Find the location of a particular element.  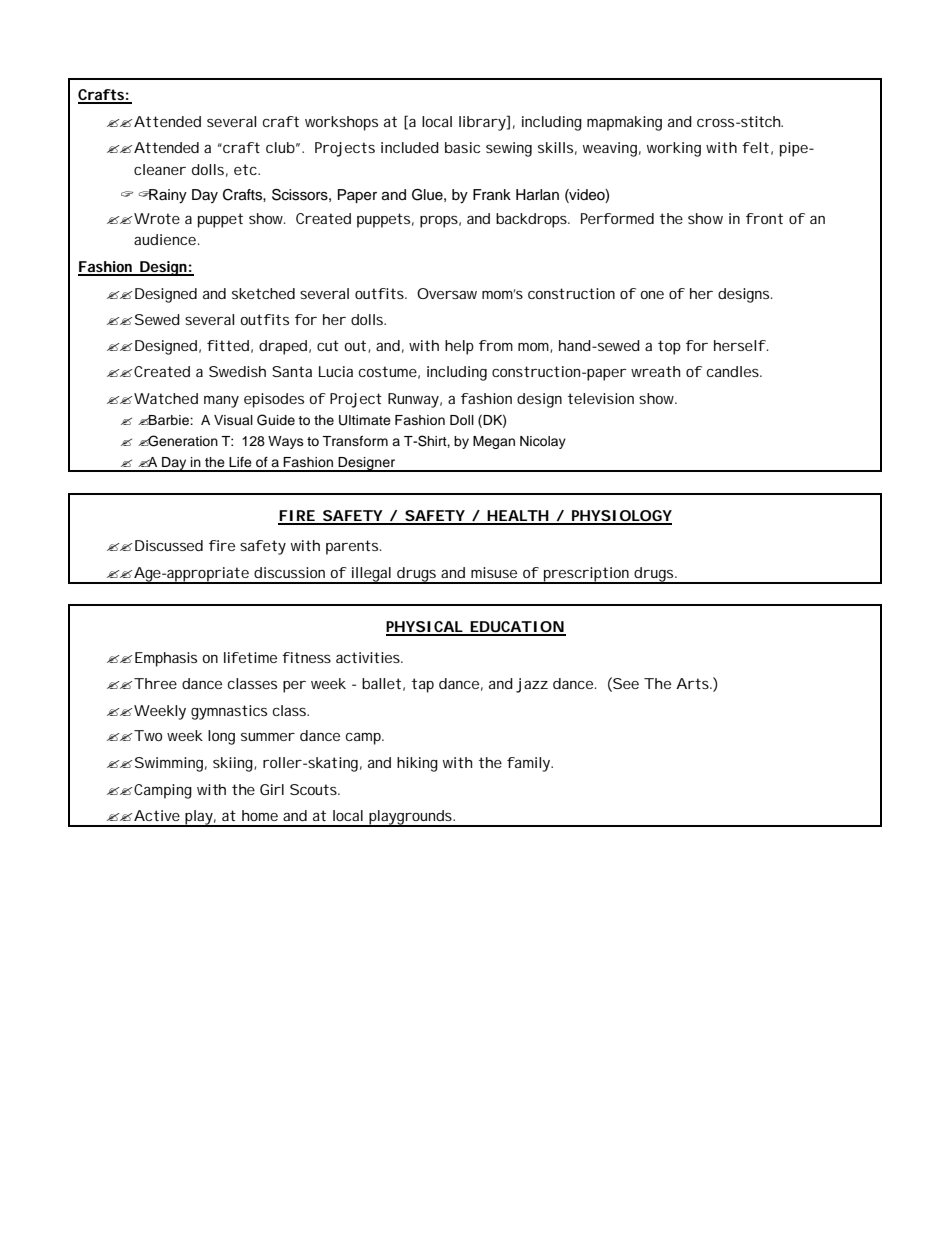

Megan is located at coordinates (494, 442).
